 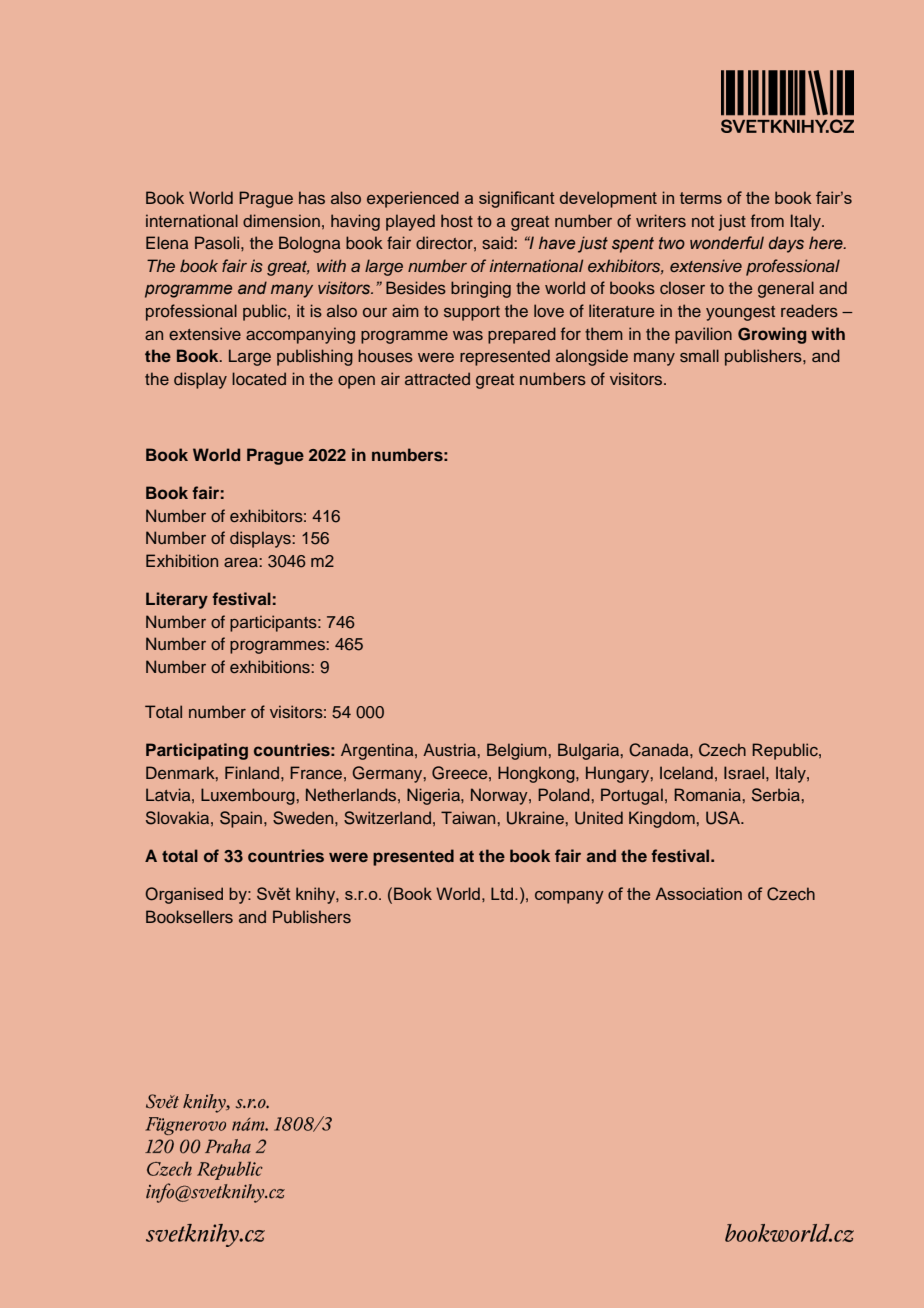 I want to click on from, so click(x=767, y=220).
